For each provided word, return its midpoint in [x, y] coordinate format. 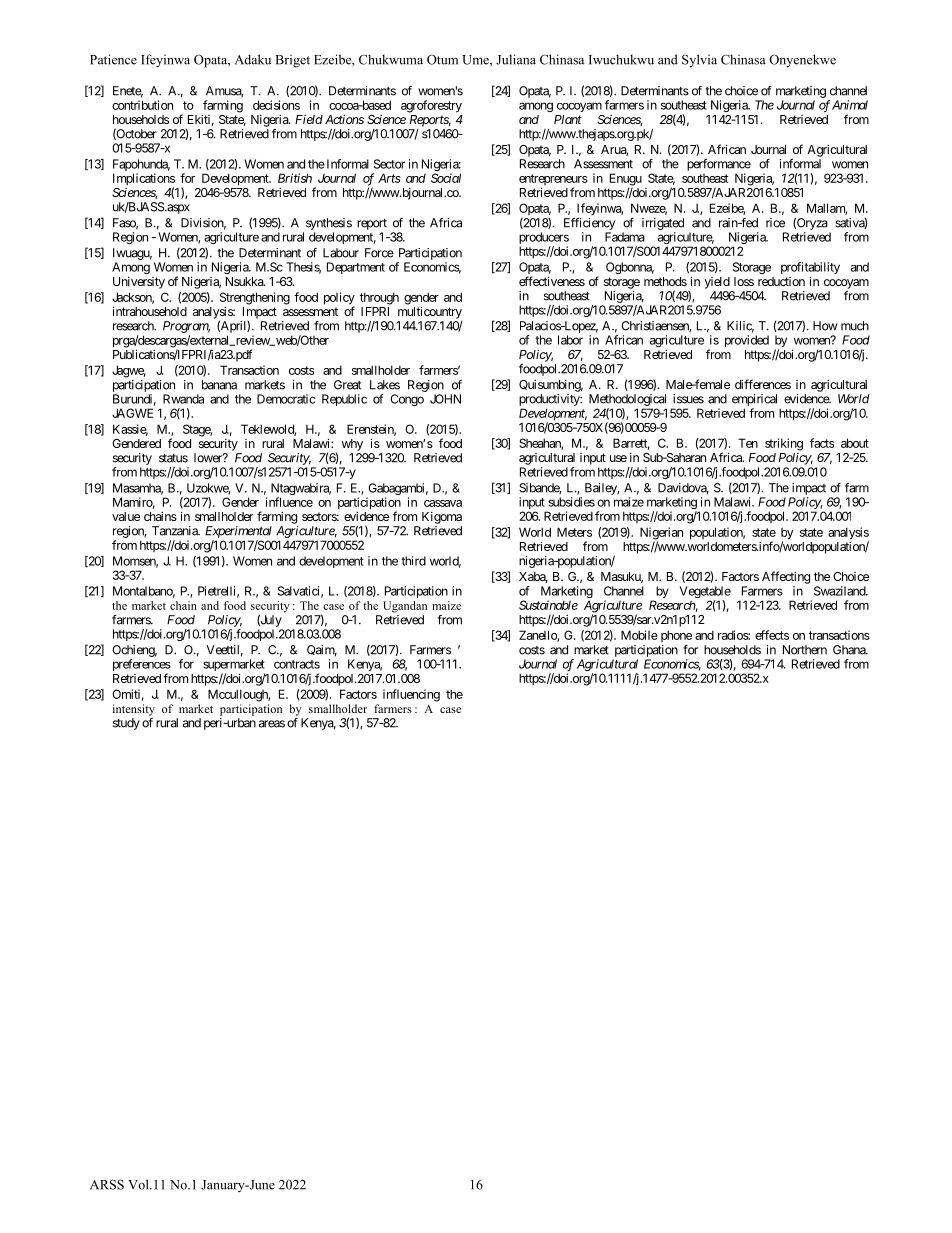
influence [289, 502]
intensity [134, 710]
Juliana [516, 59]
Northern [805, 650]
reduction [781, 281]
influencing [411, 695]
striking [784, 444]
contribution [142, 105]
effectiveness [552, 281]
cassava [443, 503]
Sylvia [699, 61]
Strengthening [255, 299]
